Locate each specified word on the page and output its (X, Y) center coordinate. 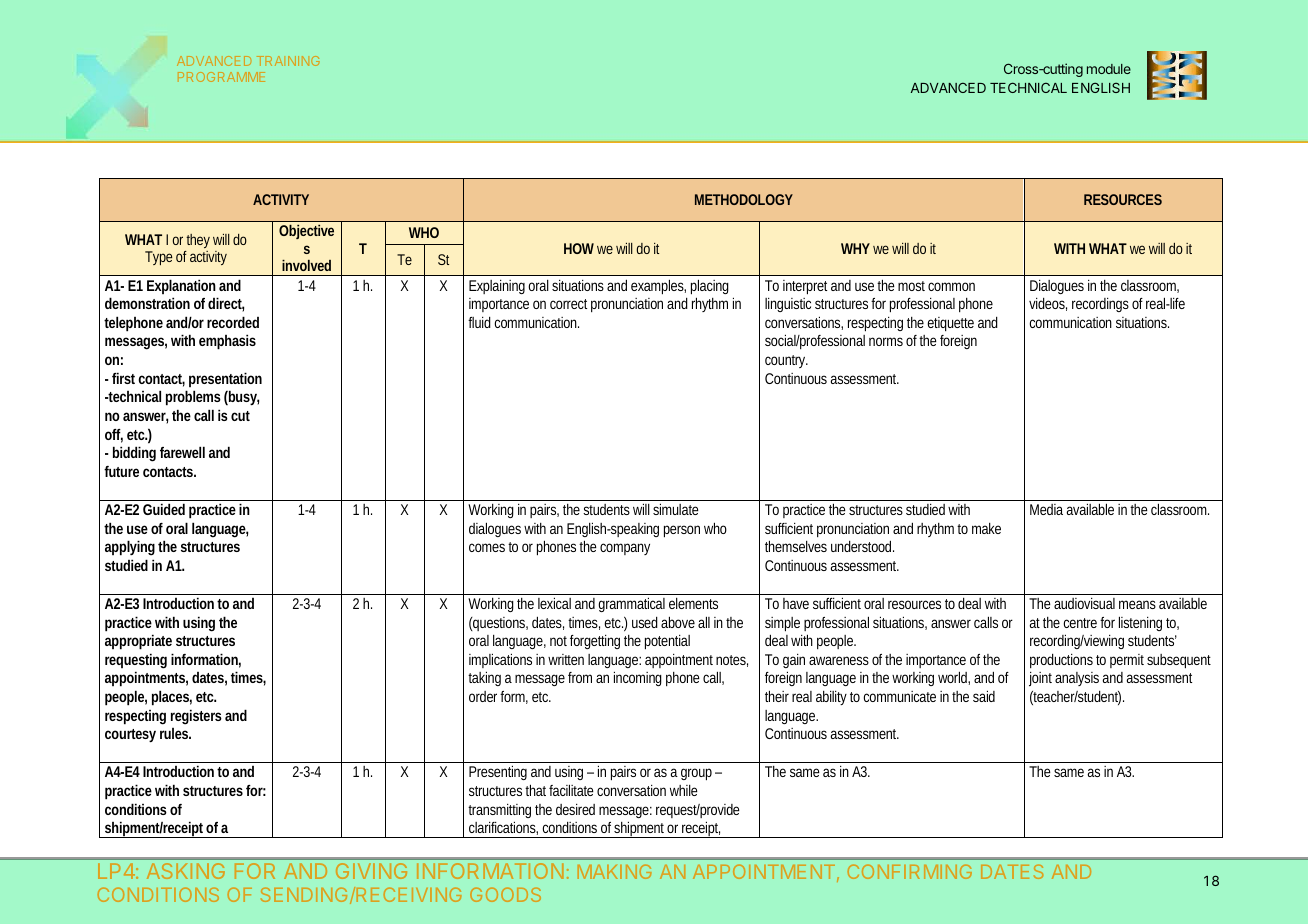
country (786, 361)
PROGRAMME (221, 77)
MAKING (615, 871)
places (172, 698)
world (954, 678)
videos (1048, 304)
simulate (676, 509)
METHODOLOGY (744, 199)
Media (1048, 509)
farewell (182, 452)
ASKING (186, 871)
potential (667, 642)
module (1109, 69)
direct (226, 304)
